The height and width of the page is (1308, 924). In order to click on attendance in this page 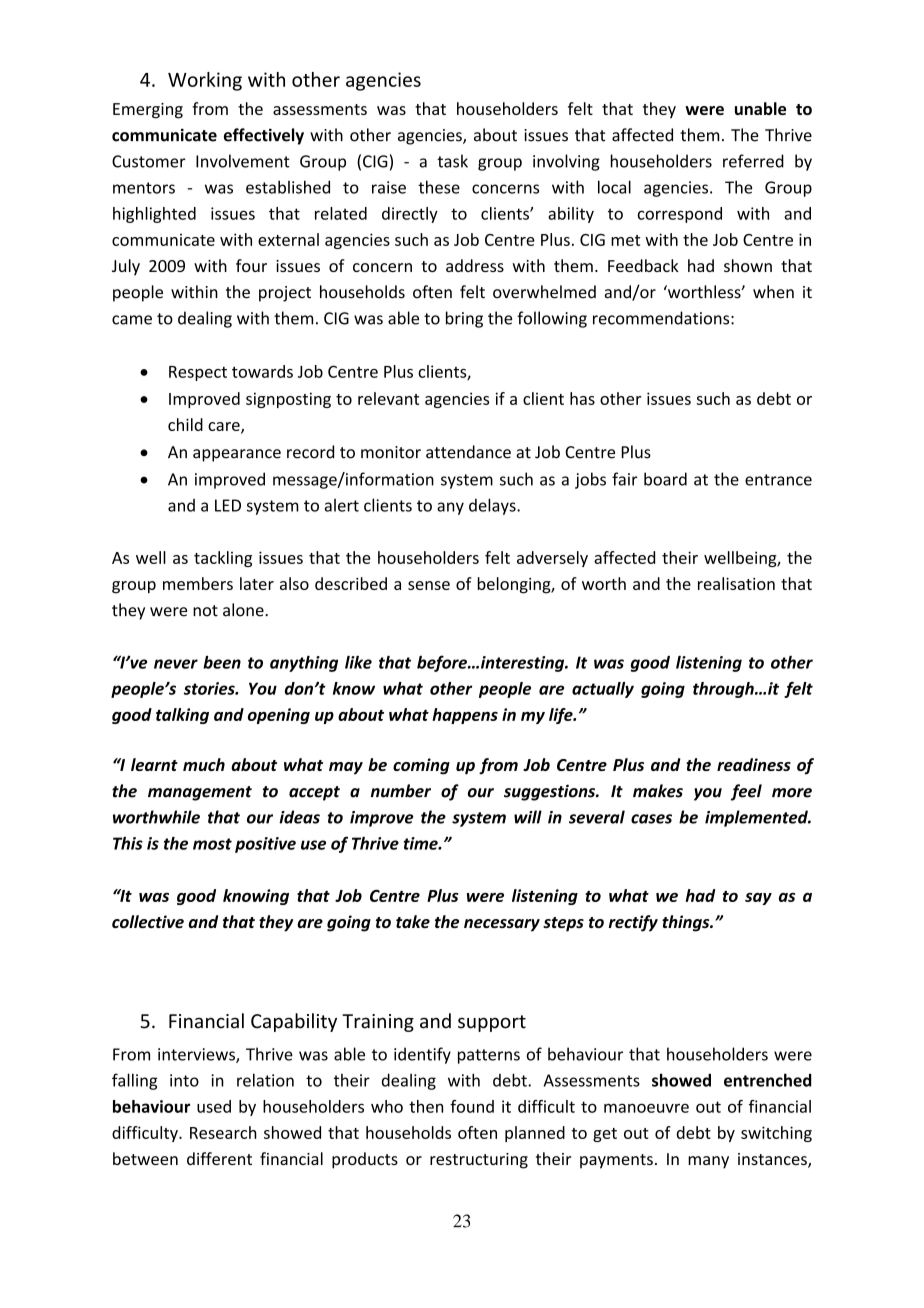, I will do `click(468, 452)`.
